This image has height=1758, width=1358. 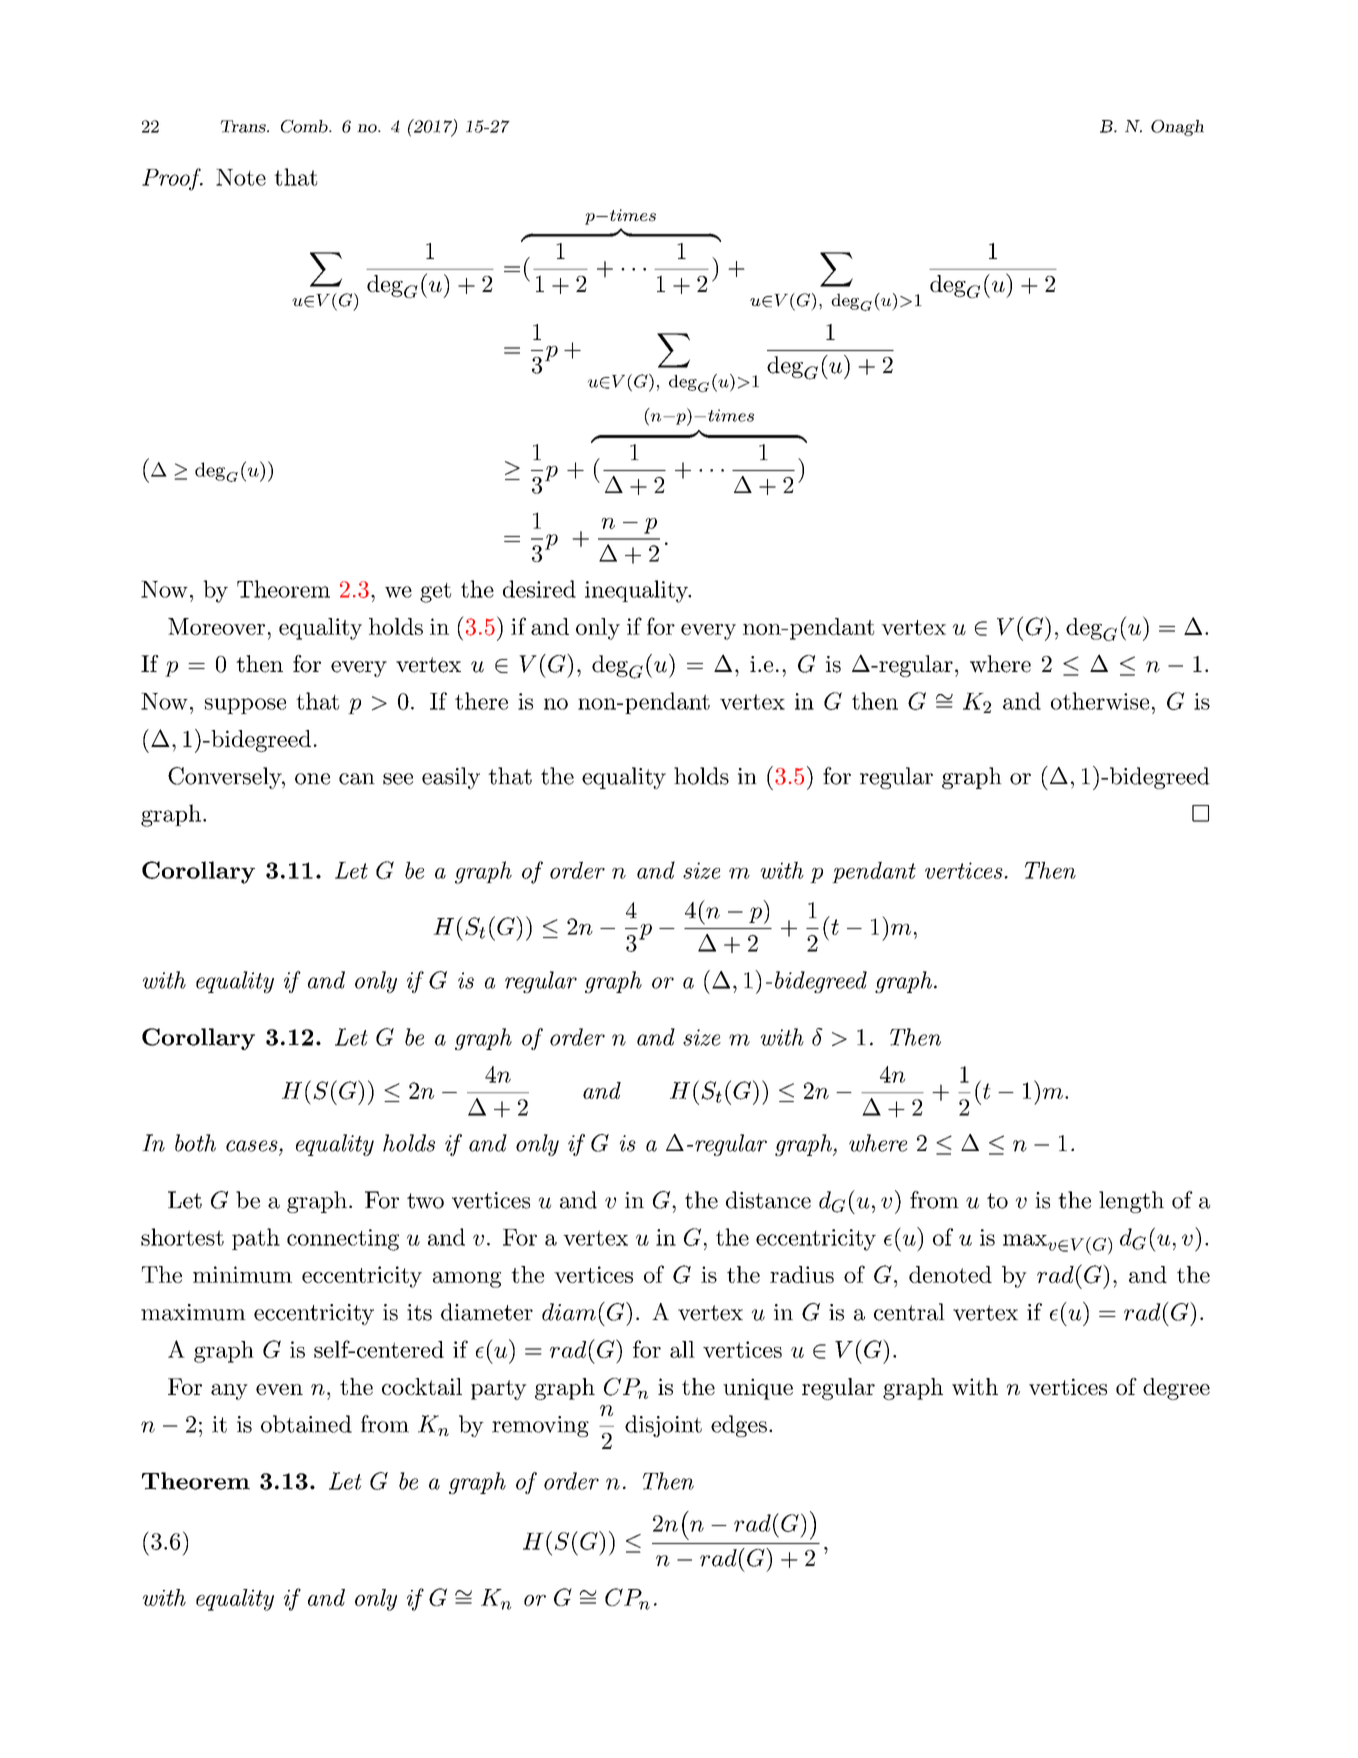 I want to click on desired, so click(x=539, y=589).
